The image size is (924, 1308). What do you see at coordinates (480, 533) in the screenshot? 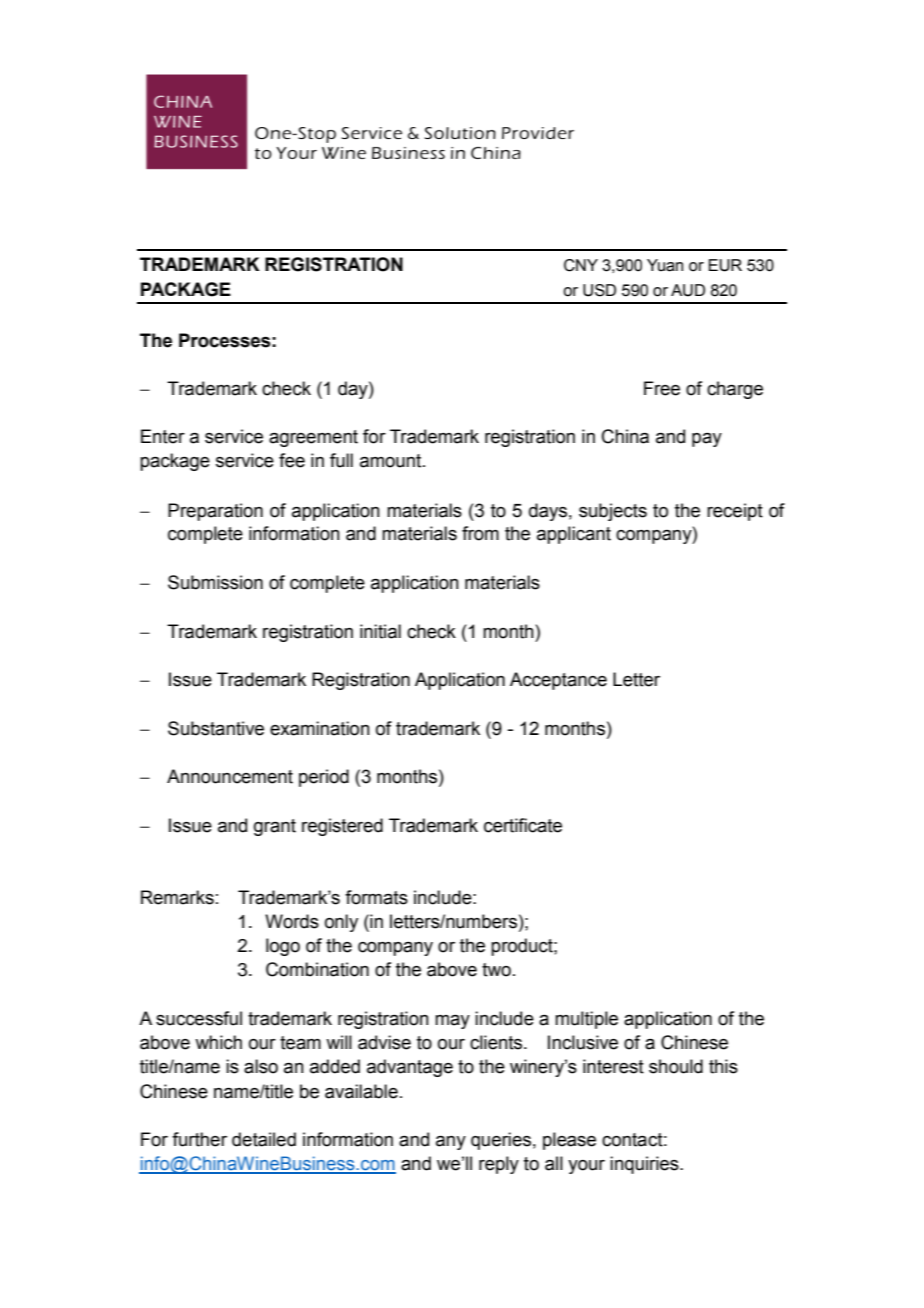
I see `from` at bounding box center [480, 533].
